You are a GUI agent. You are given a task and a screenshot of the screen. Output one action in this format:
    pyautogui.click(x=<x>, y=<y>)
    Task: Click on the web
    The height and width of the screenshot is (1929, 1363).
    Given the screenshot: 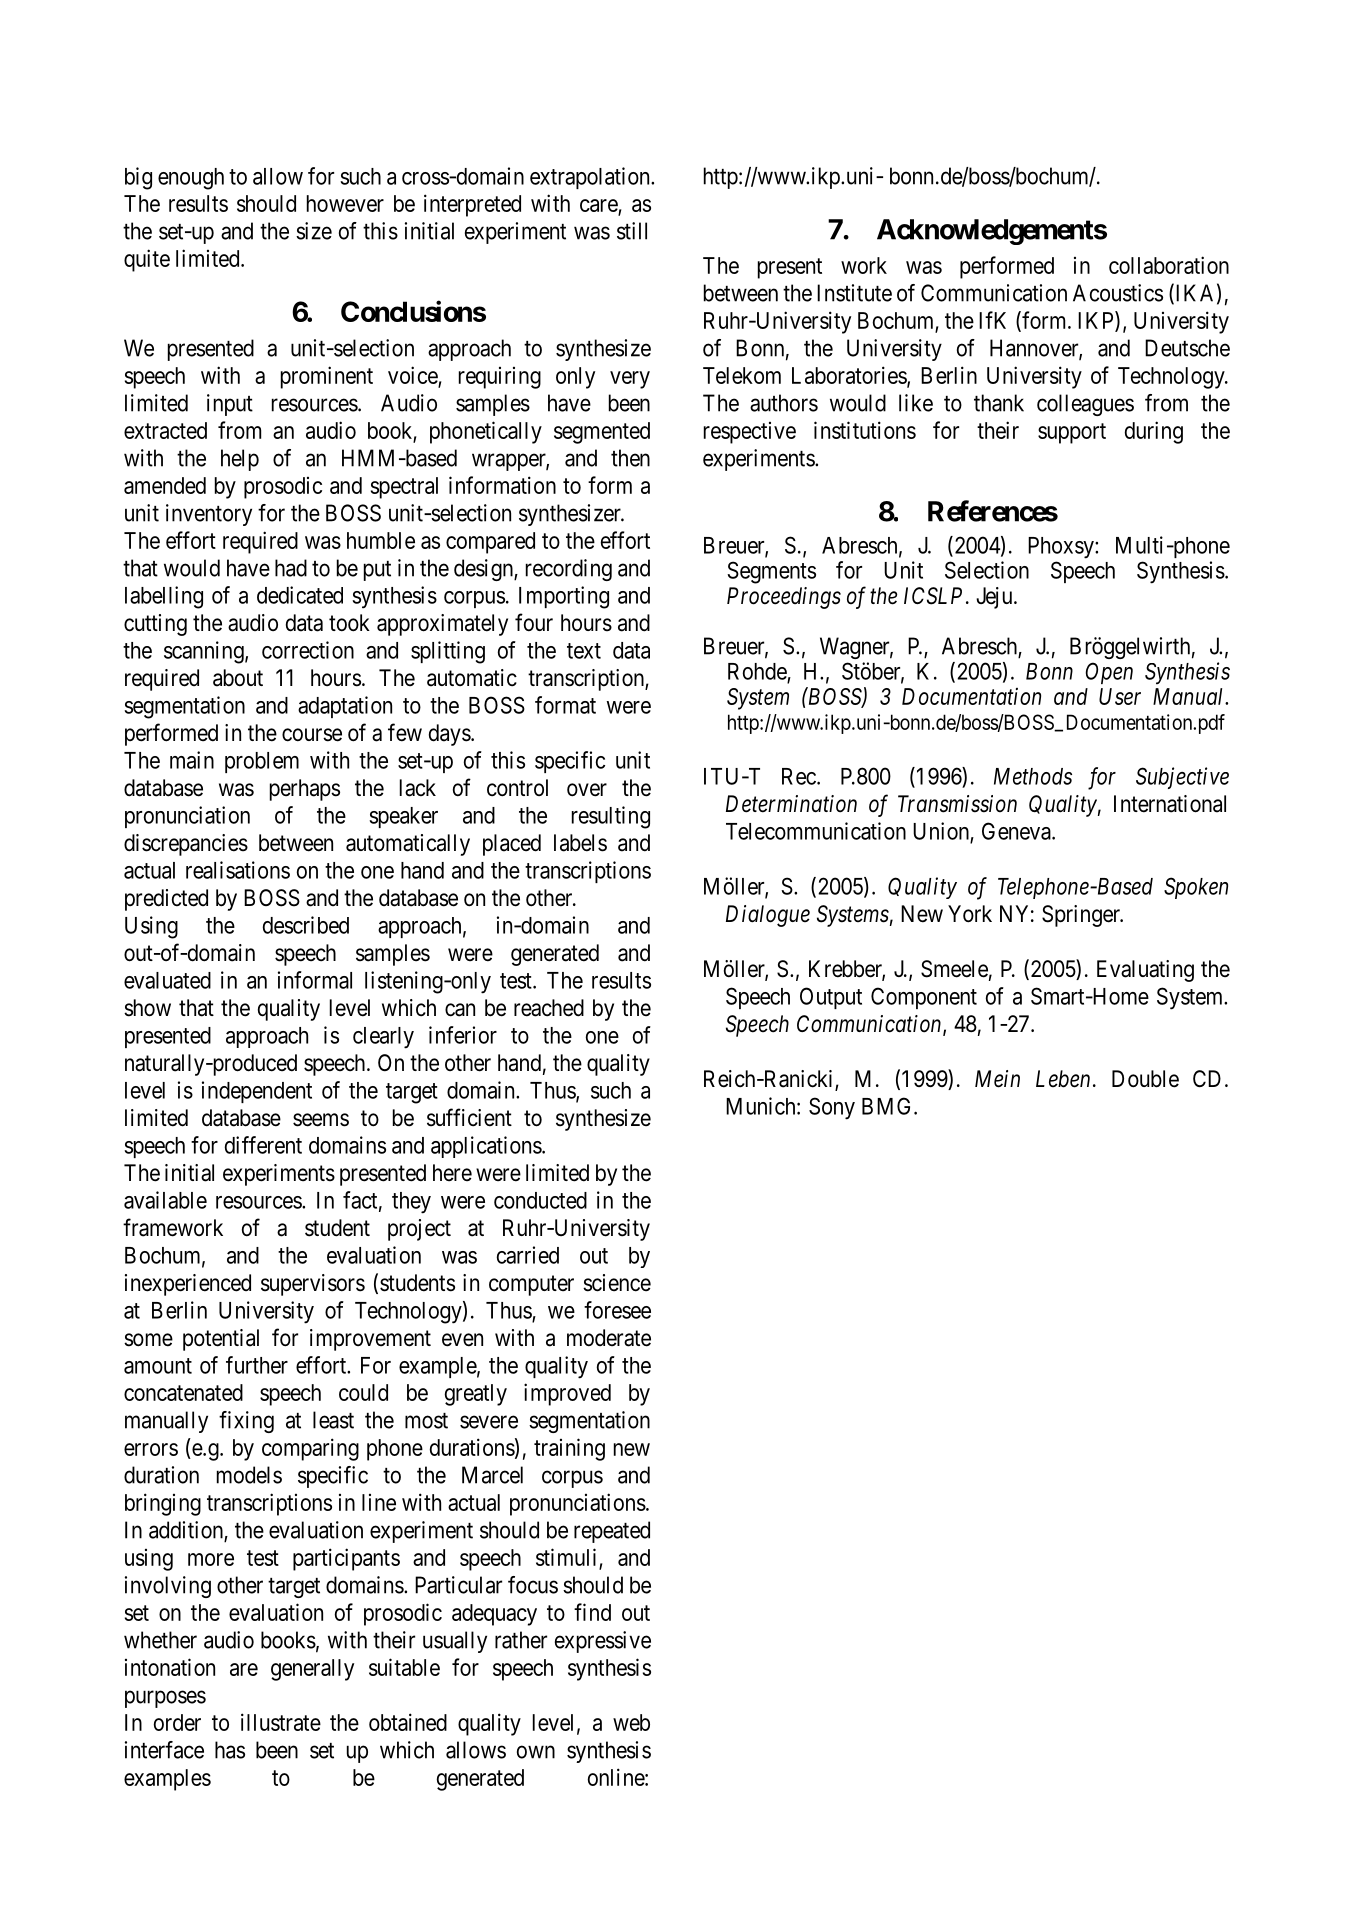 What is the action you would take?
    pyautogui.click(x=631, y=1722)
